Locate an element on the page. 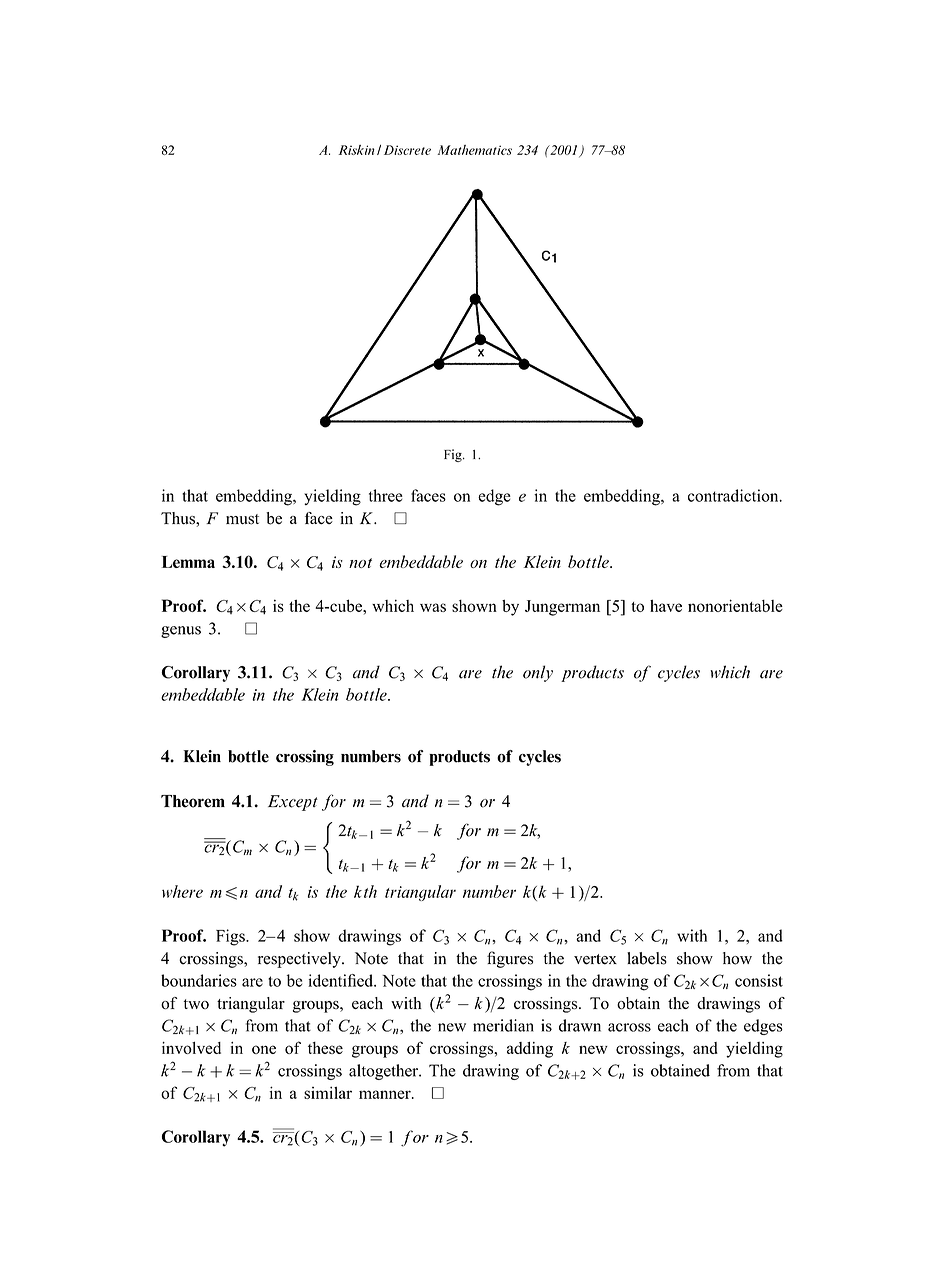  was is located at coordinates (433, 607).
